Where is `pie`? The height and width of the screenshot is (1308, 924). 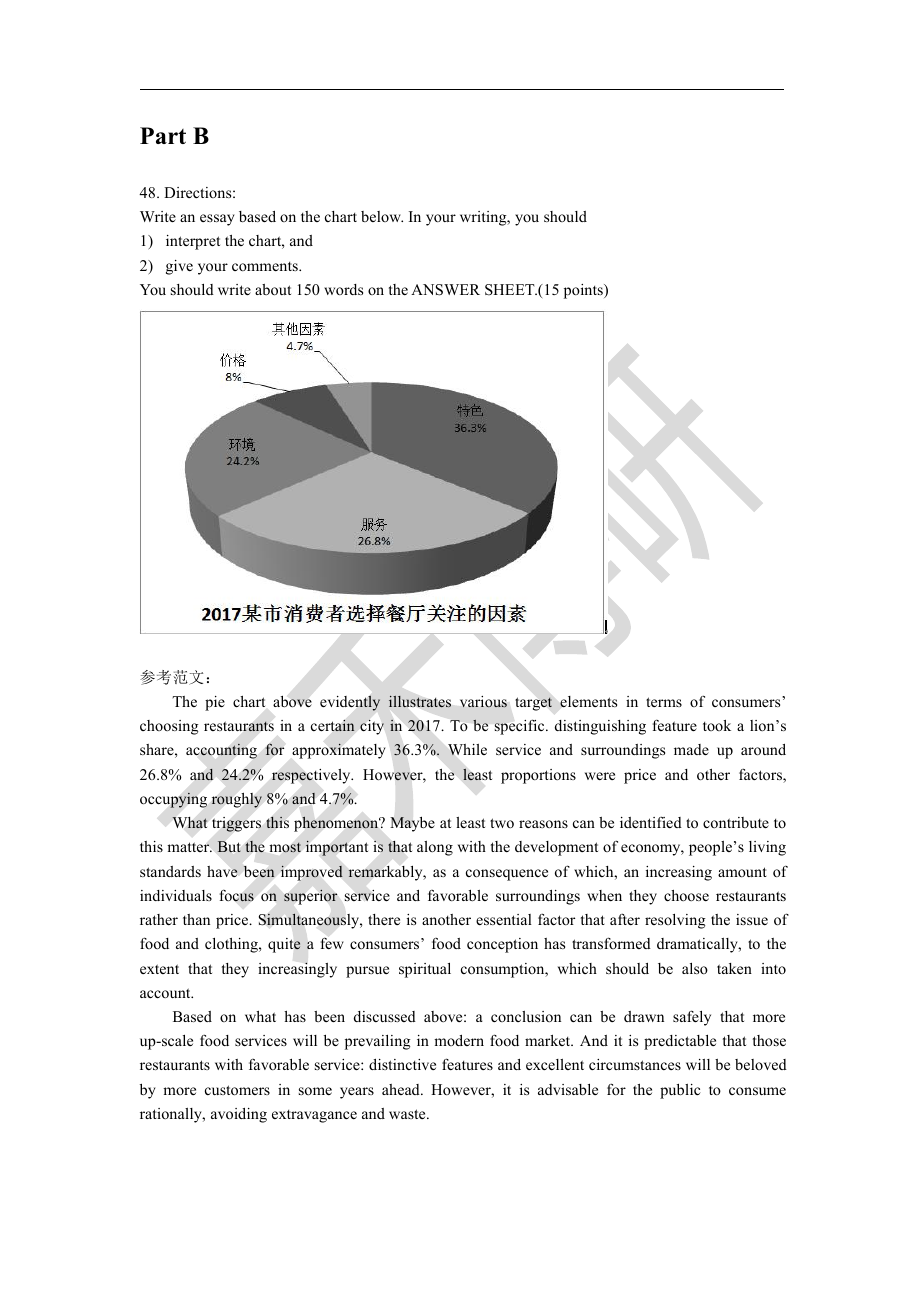 pie is located at coordinates (215, 703).
